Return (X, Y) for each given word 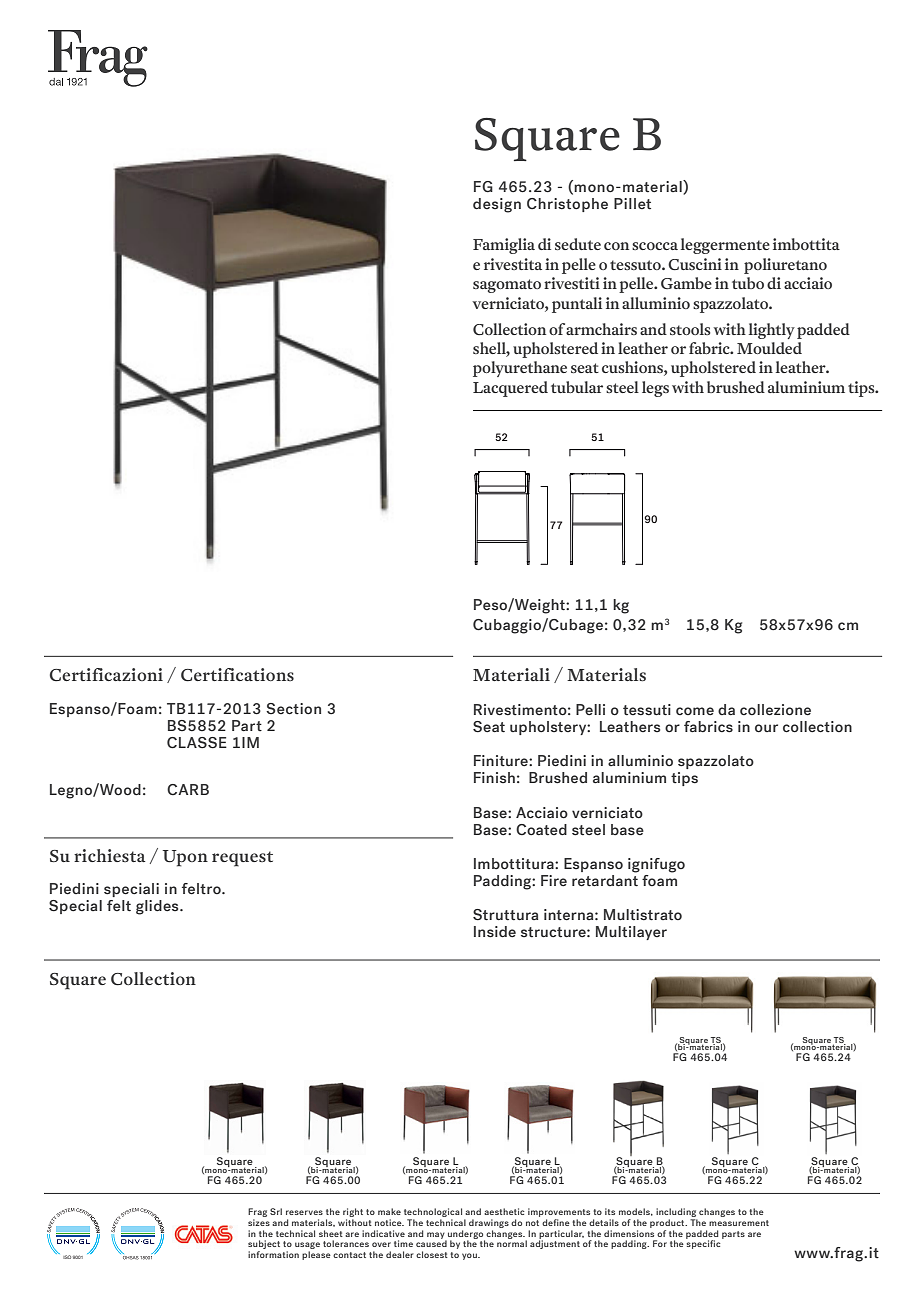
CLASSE (197, 743)
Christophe (567, 205)
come (695, 711)
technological (433, 1212)
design (497, 205)
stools (690, 329)
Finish (494, 777)
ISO (67, 1257)
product (668, 1223)
